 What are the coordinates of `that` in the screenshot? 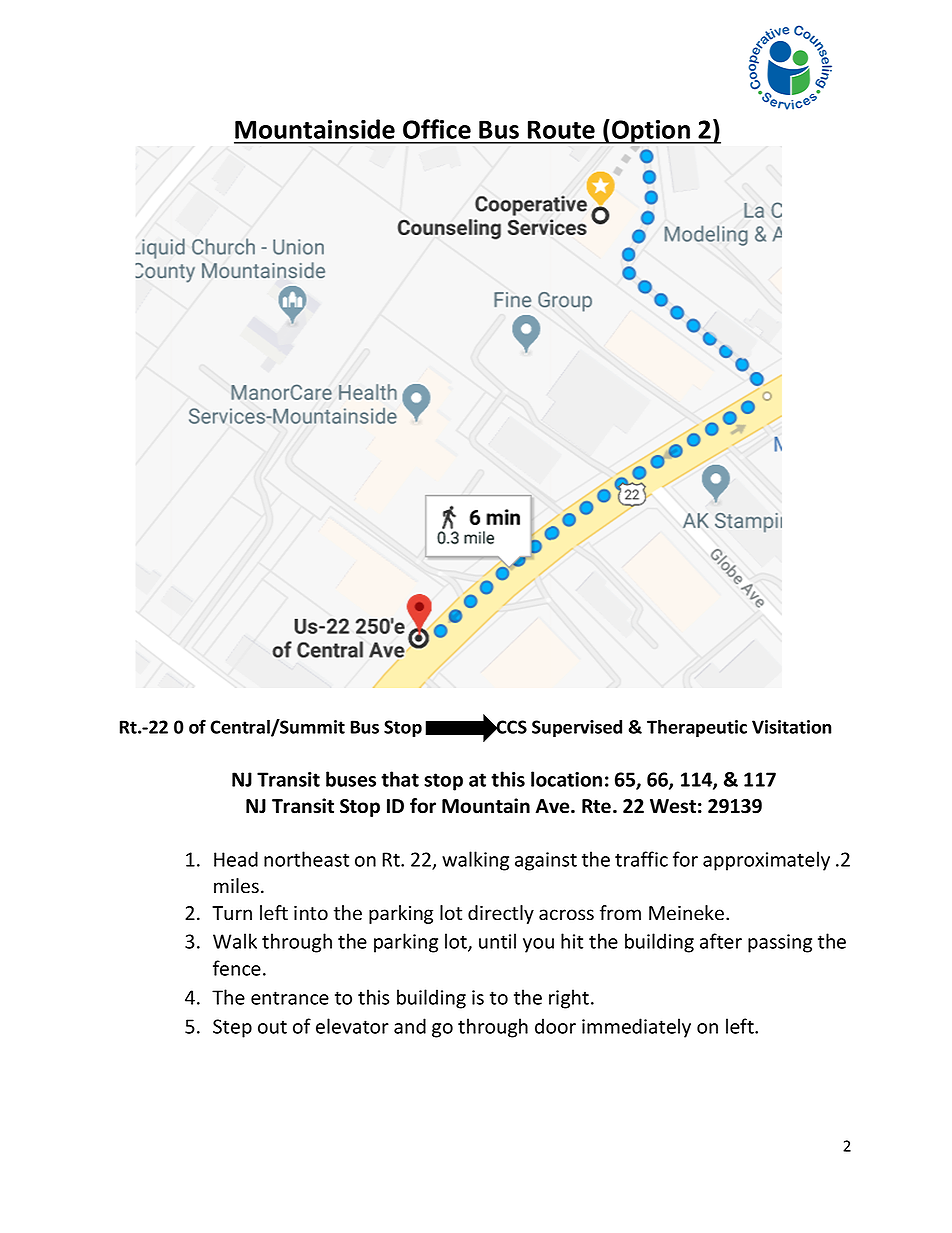 It's located at (400, 779).
